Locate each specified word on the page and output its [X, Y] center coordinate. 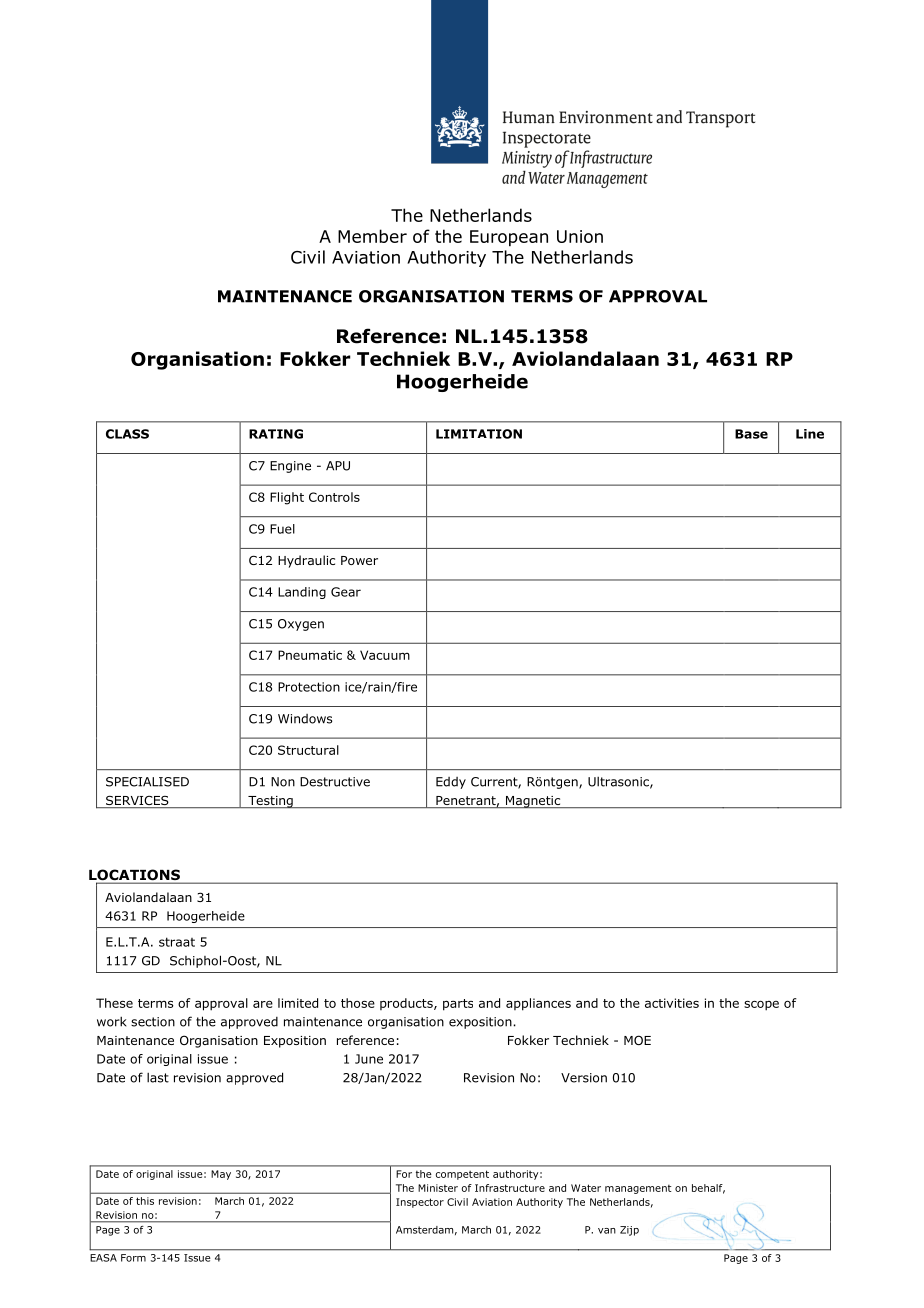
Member [372, 236]
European [509, 238]
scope [761, 1005]
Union [580, 236]
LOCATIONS [135, 876]
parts [458, 1005]
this [145, 1201]
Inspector [420, 1203]
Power [359, 560]
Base [751, 434]
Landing [302, 593]
